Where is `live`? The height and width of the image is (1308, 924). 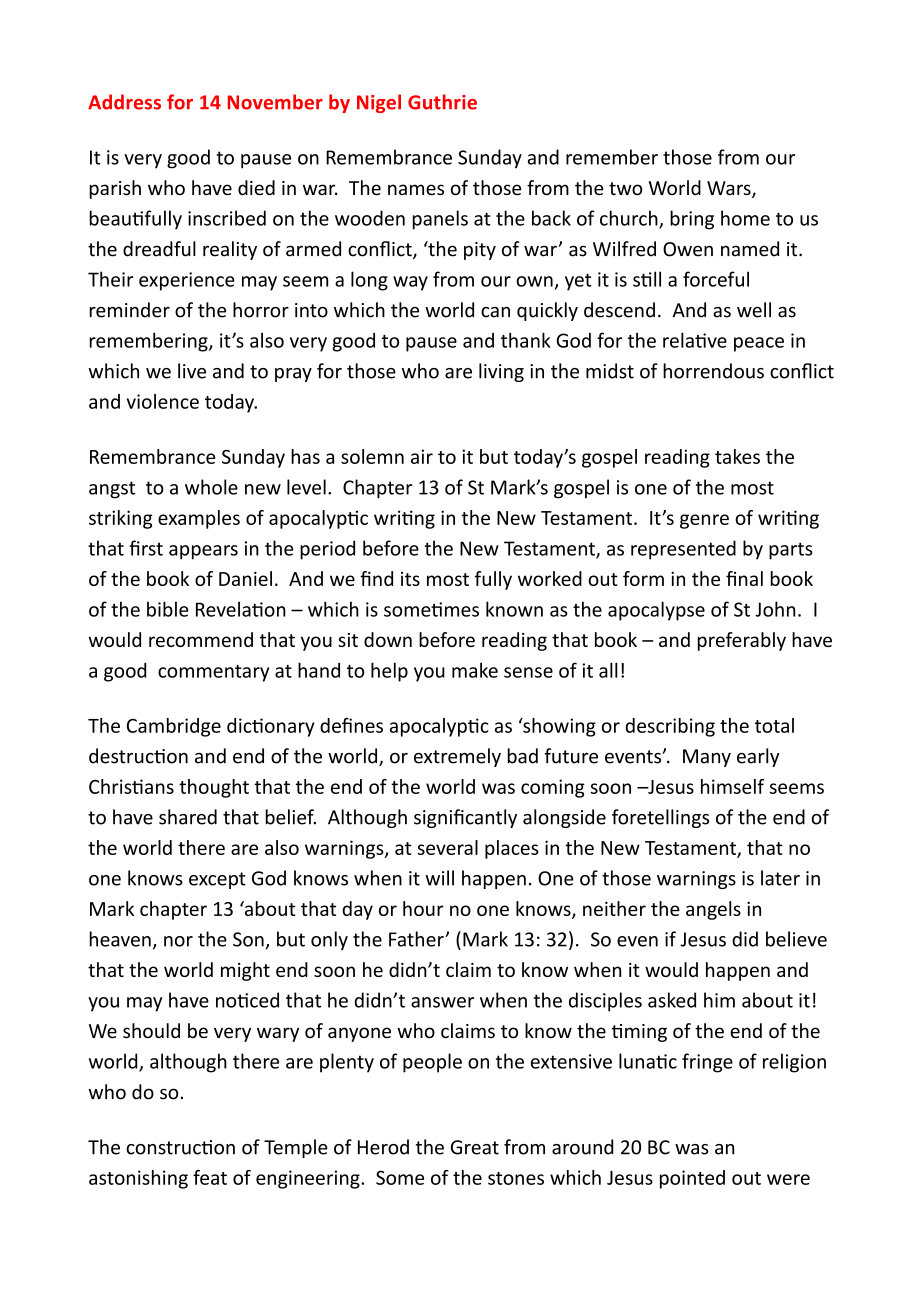 live is located at coordinates (192, 371).
